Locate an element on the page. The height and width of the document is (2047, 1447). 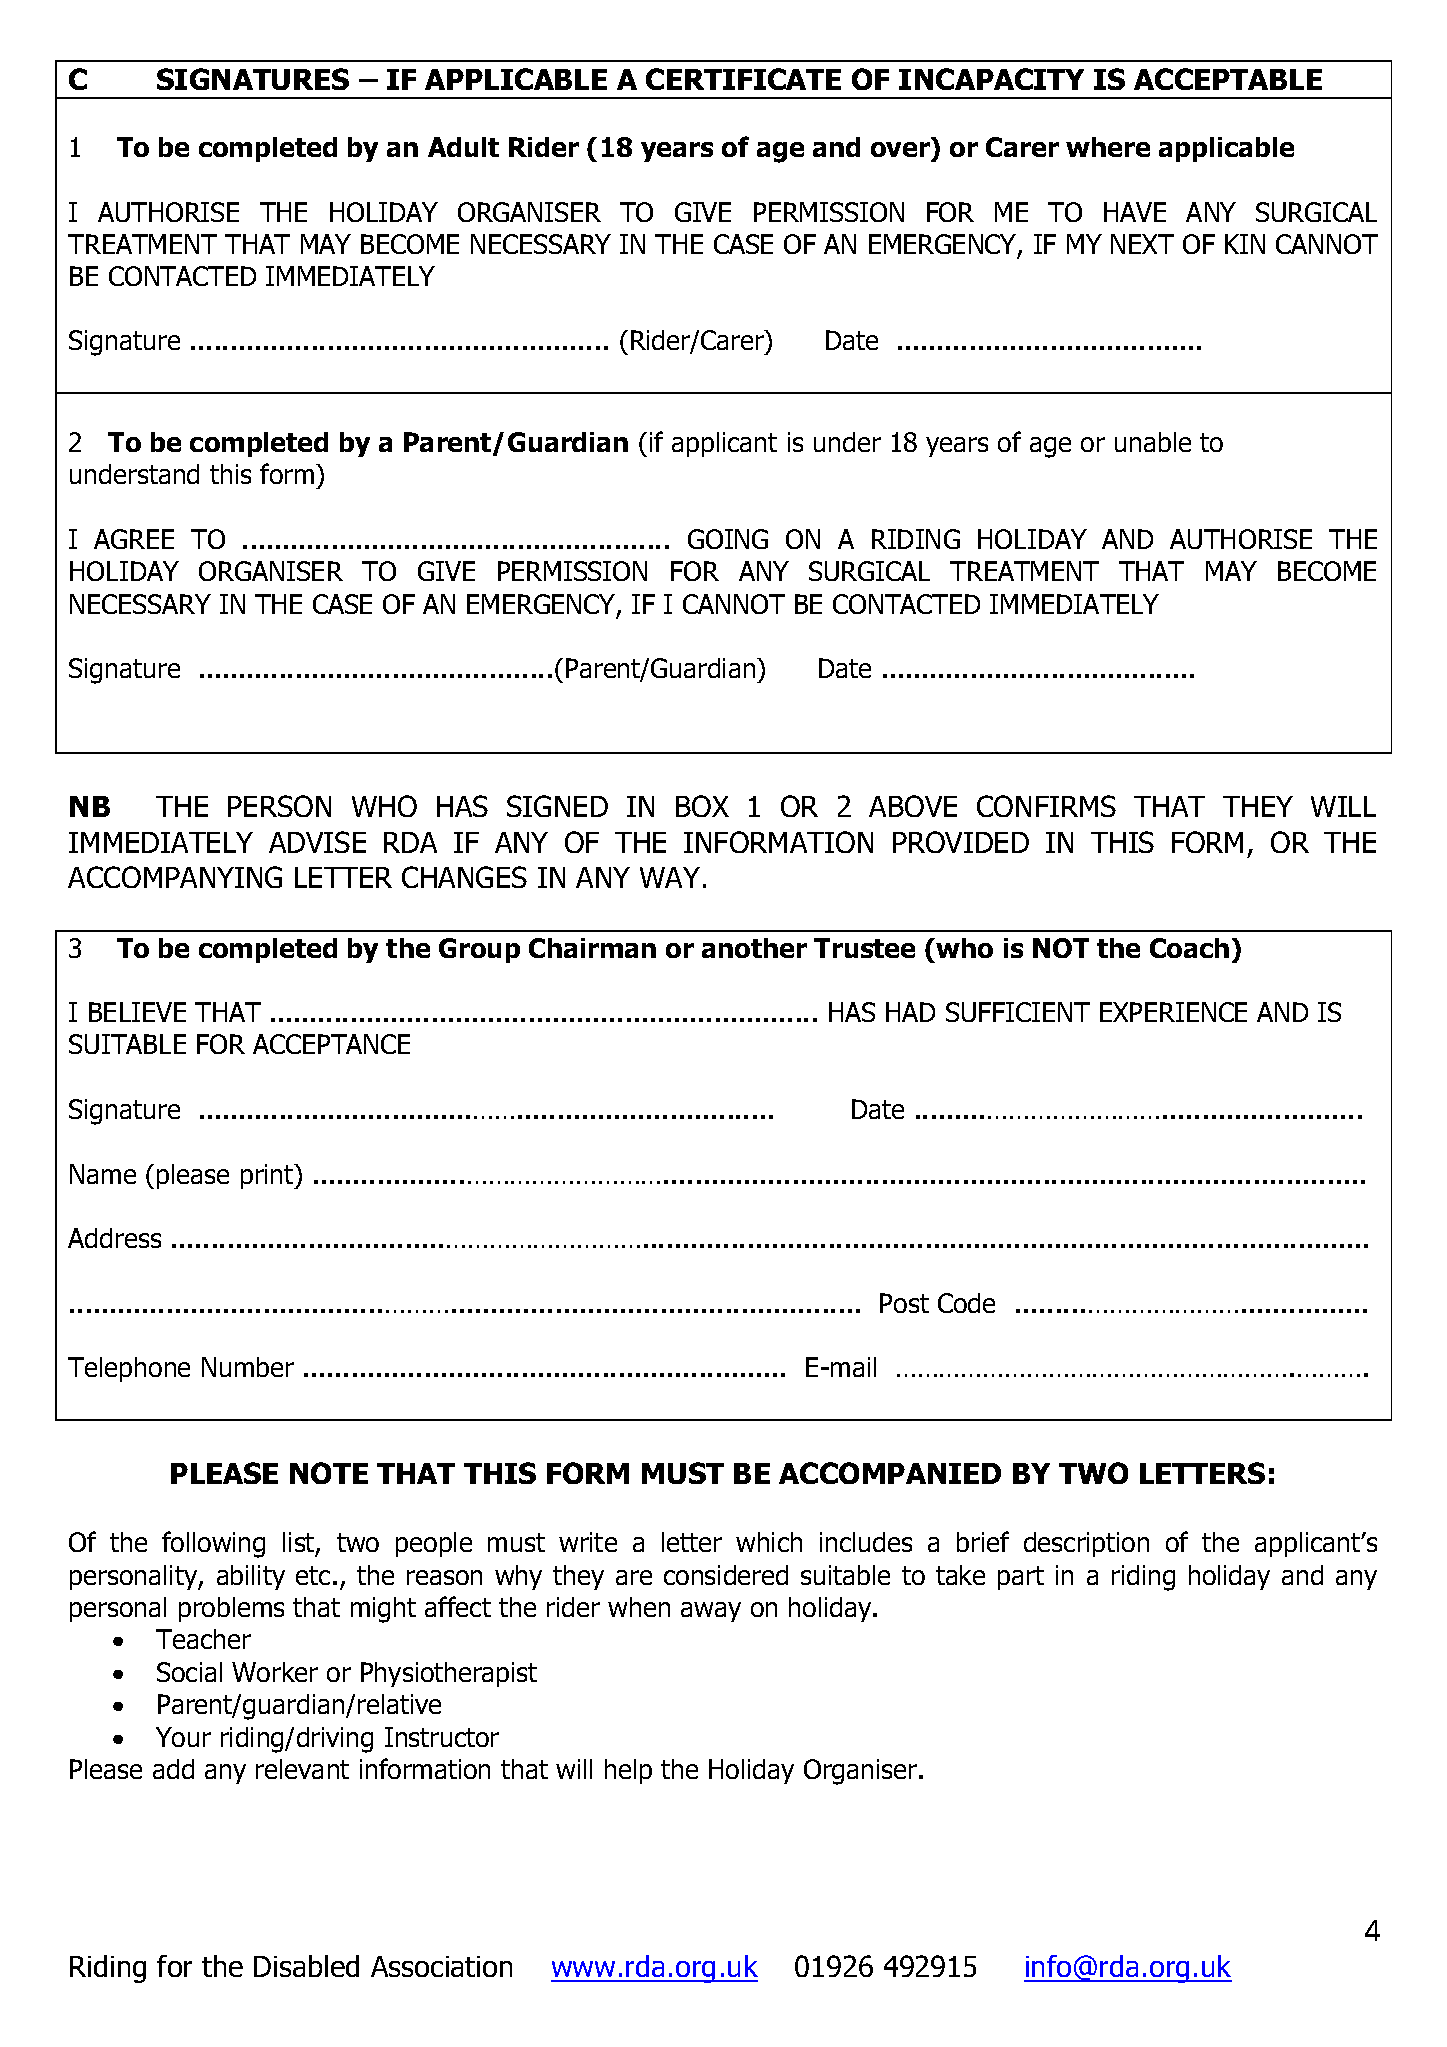
Adult is located at coordinates (463, 147).
